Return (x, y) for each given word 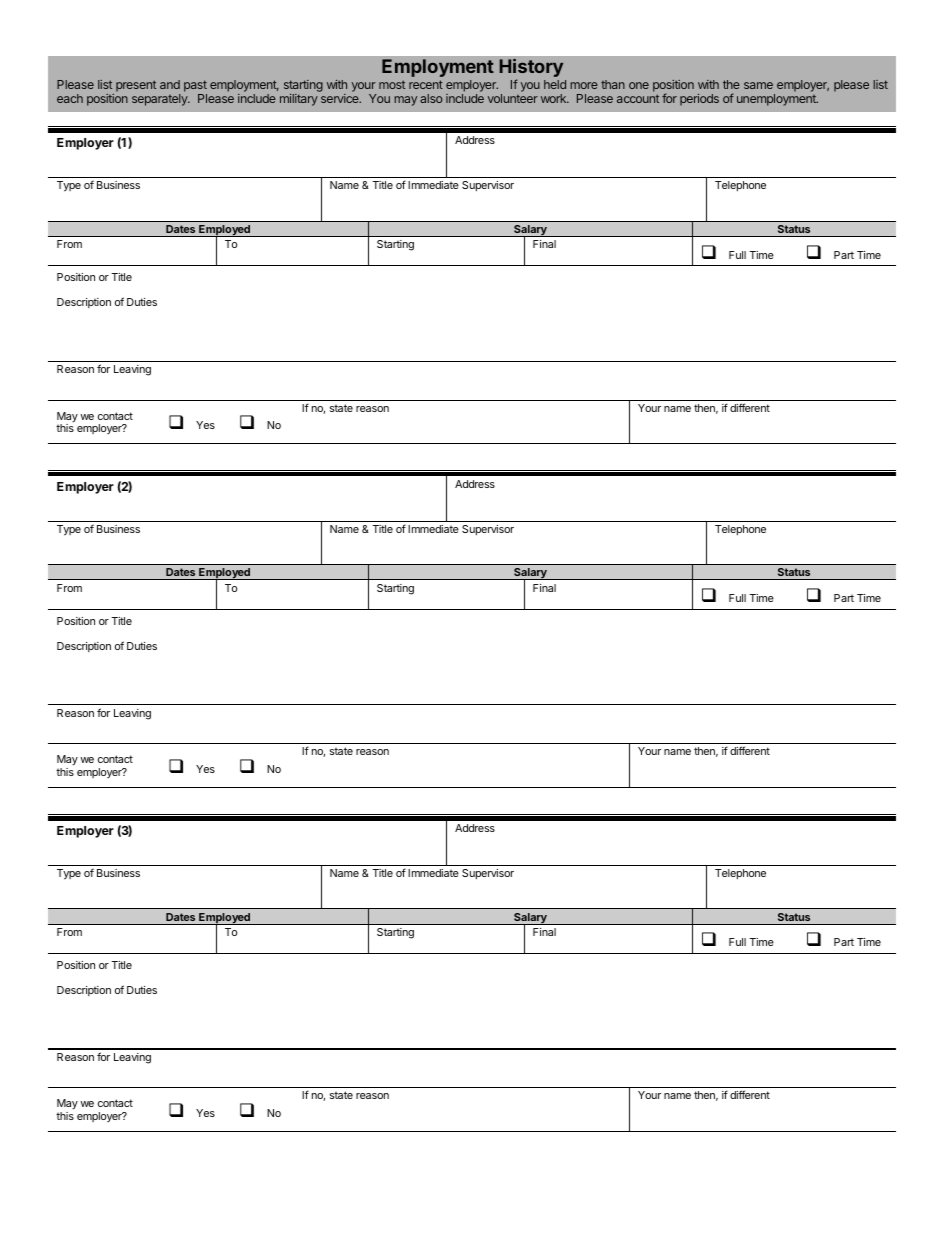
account (638, 98)
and (170, 84)
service (341, 98)
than (613, 84)
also (431, 98)
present (136, 86)
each (70, 98)
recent (426, 84)
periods (699, 100)
